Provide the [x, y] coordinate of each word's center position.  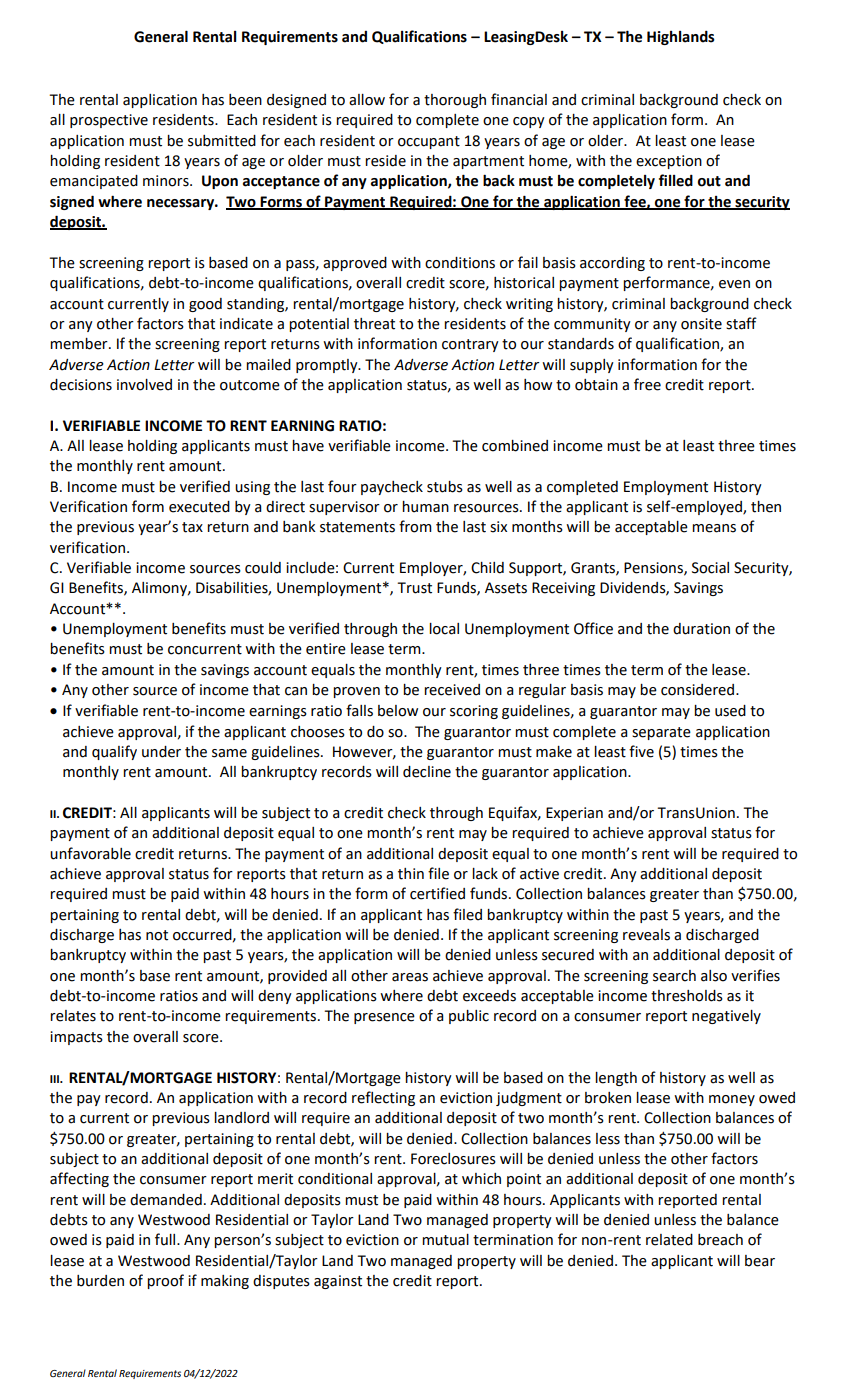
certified [437, 893]
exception [669, 162]
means [714, 528]
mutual [445, 1240]
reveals [646, 935]
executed [199, 507]
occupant [429, 142]
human [425, 507]
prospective [109, 121]
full [166, 1239]
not [157, 935]
